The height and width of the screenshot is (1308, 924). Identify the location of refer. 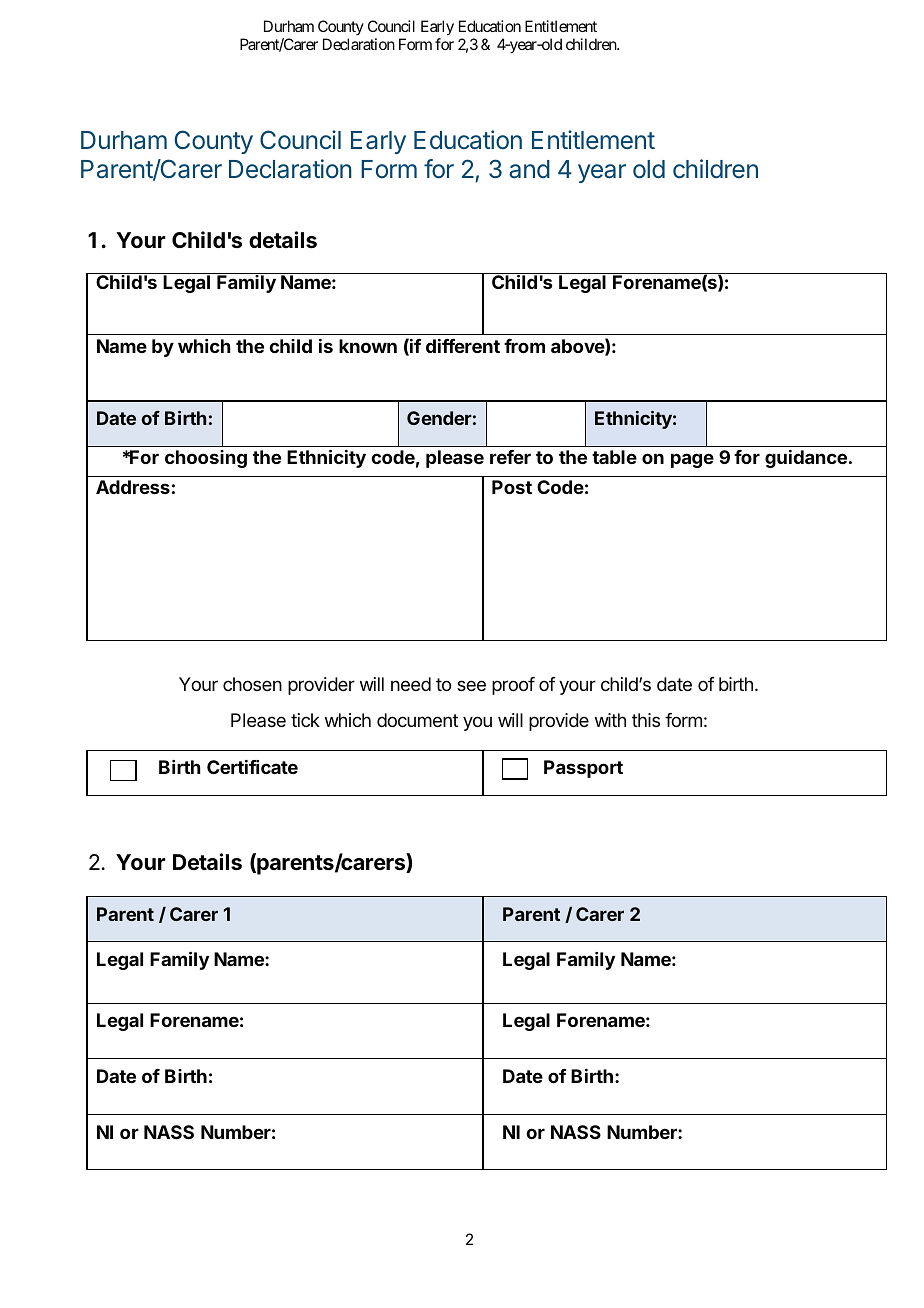
(510, 457).
